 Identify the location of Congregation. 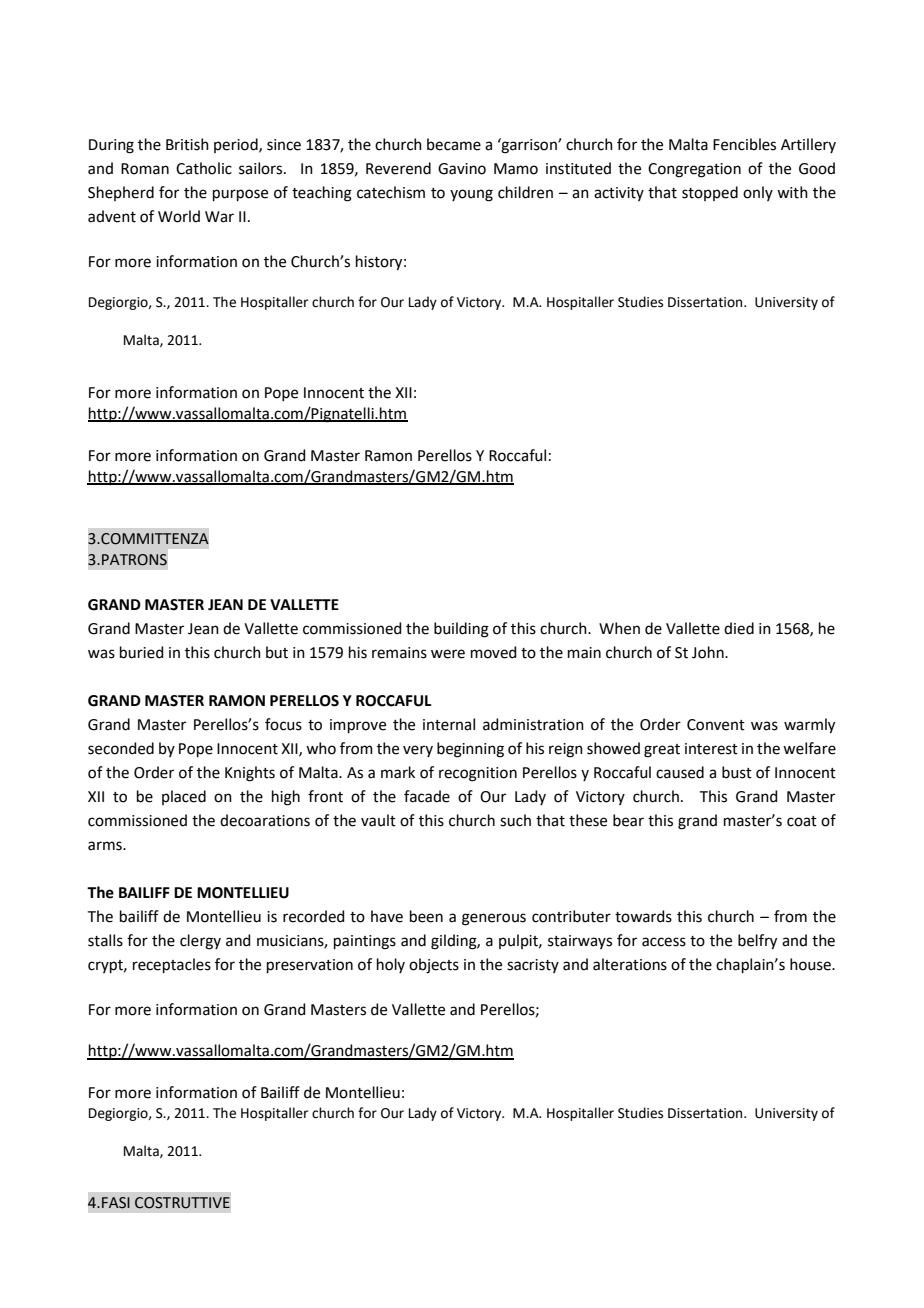
(694, 170).
